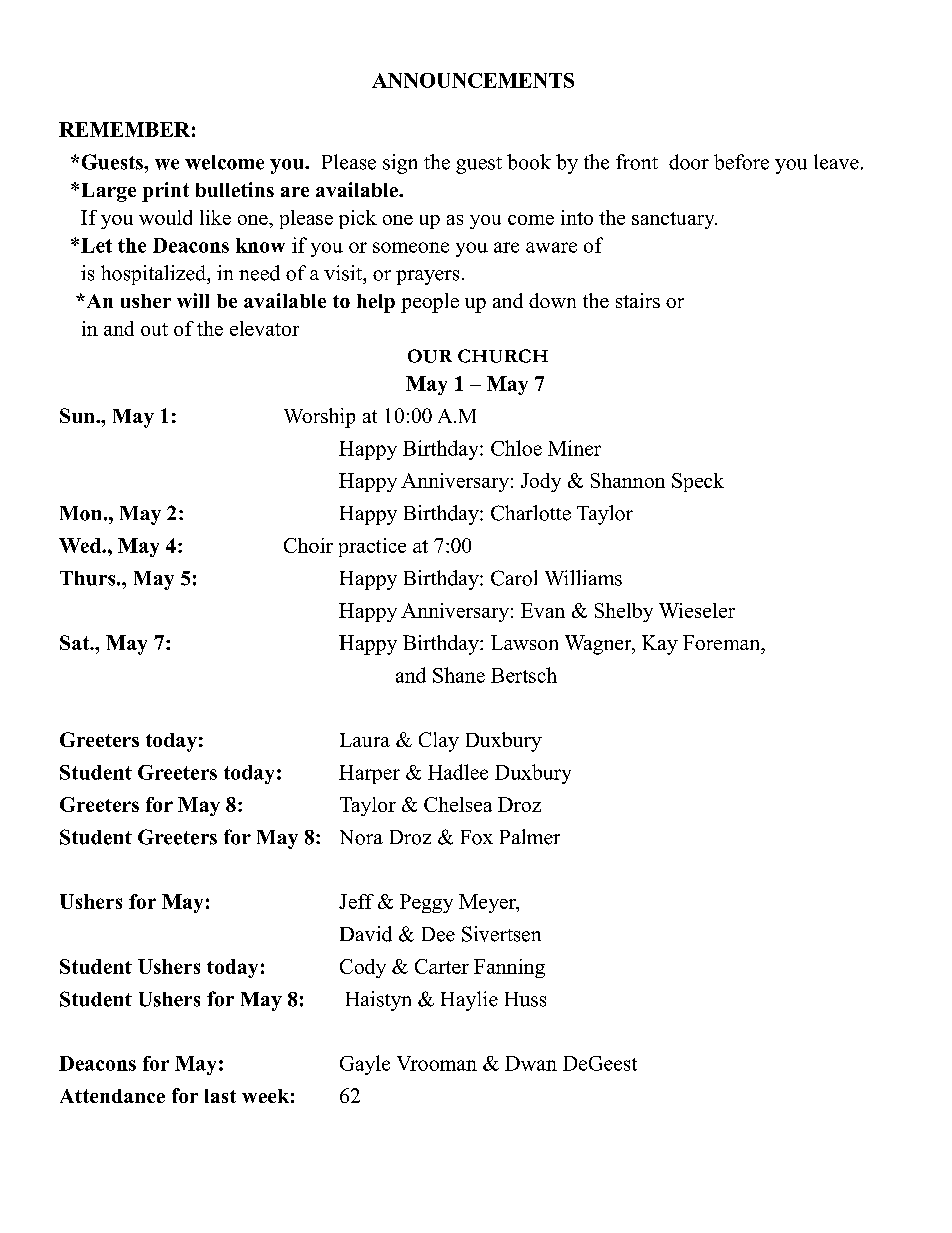 The height and width of the screenshot is (1233, 952). What do you see at coordinates (220, 1096) in the screenshot?
I see `last` at bounding box center [220, 1096].
